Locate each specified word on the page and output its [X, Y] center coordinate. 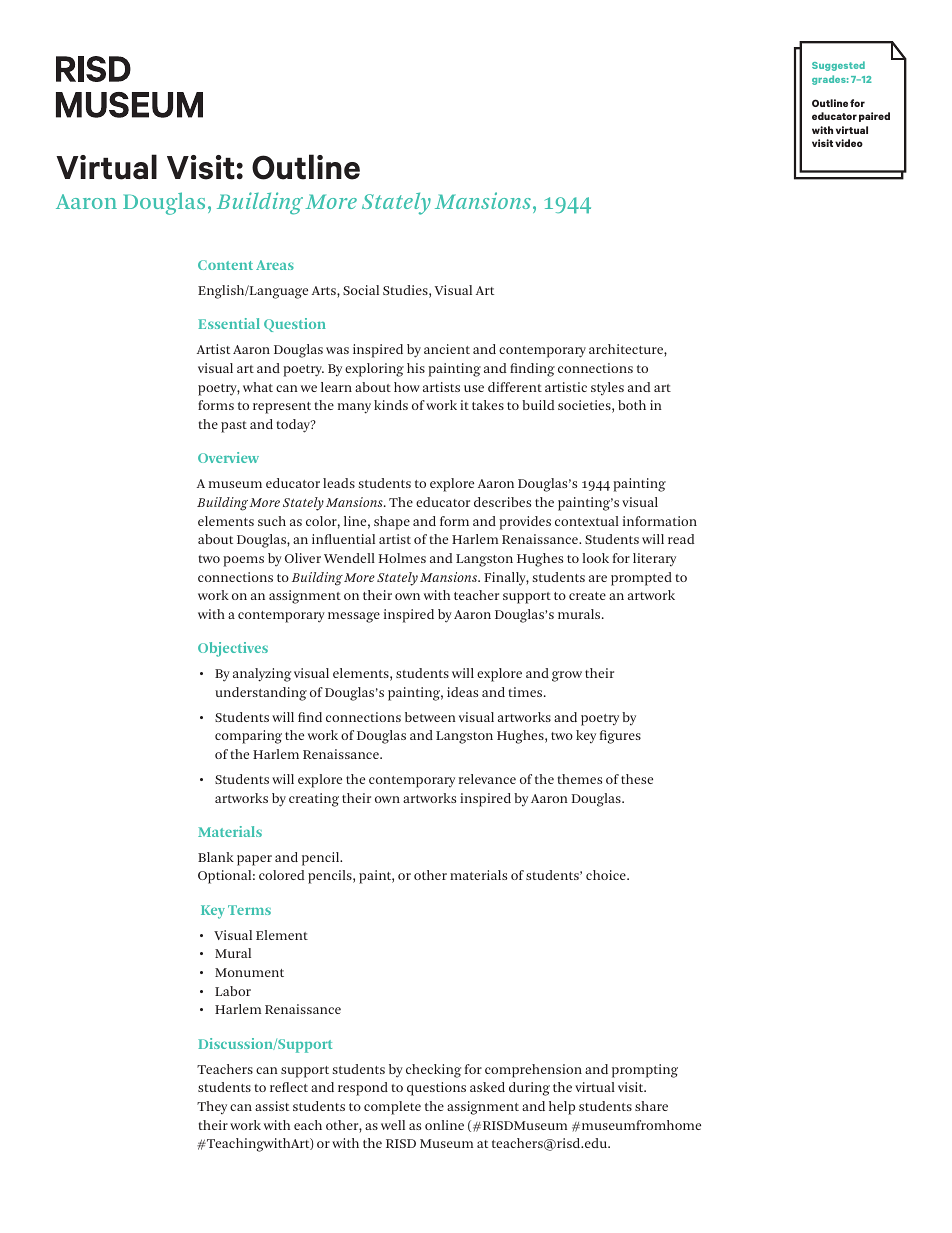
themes [580, 779]
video [849, 143]
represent [282, 408]
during [529, 1089]
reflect [289, 1087]
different [515, 387]
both [632, 405]
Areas [275, 265]
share [651, 1106]
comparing [248, 737]
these [637, 779]
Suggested [838, 66]
